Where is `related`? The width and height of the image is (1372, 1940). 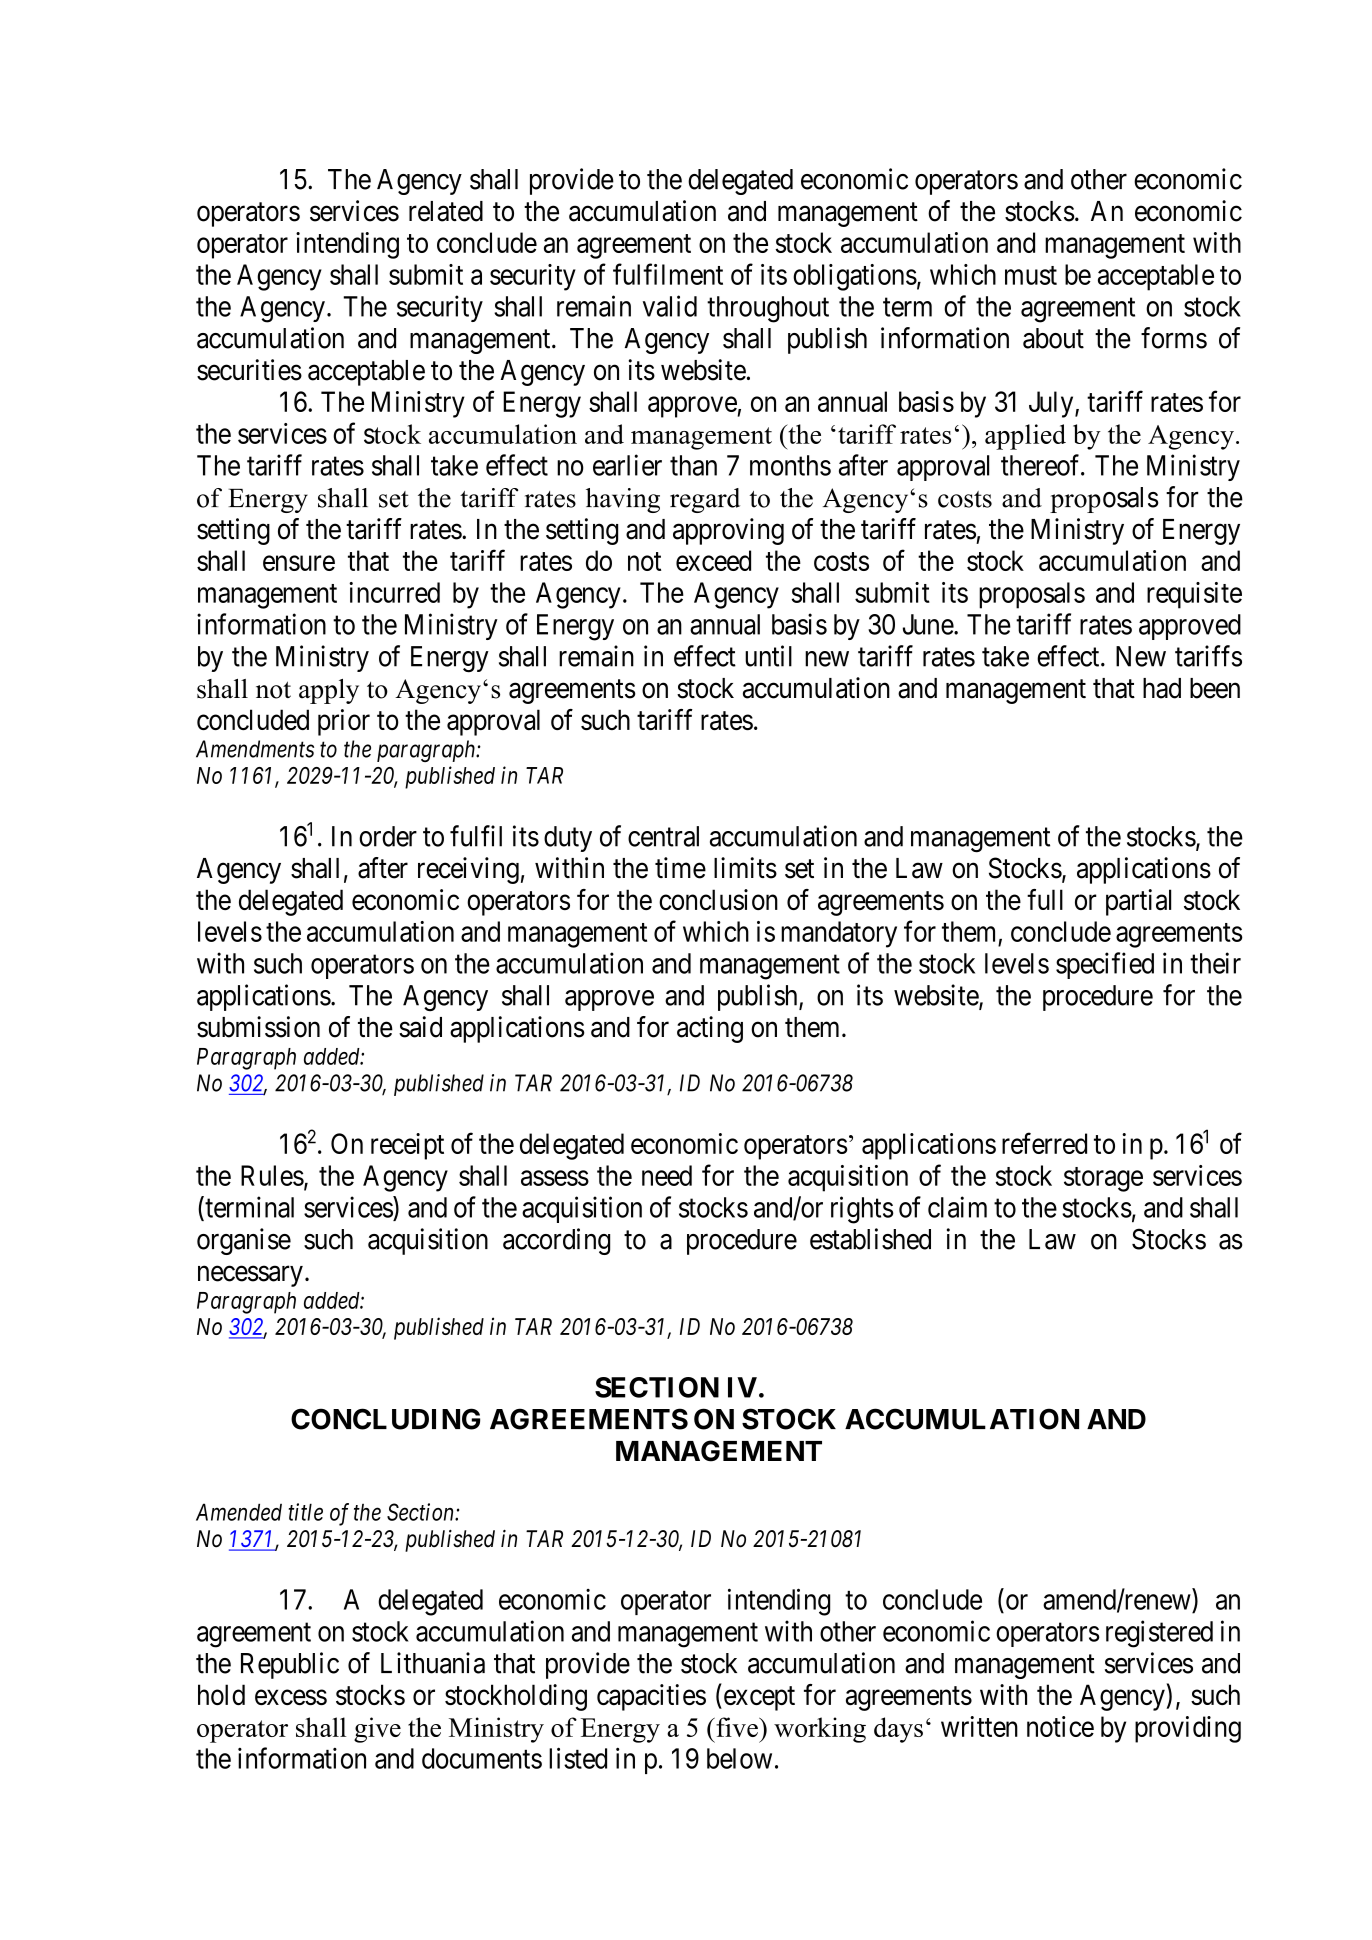
related is located at coordinates (446, 211).
